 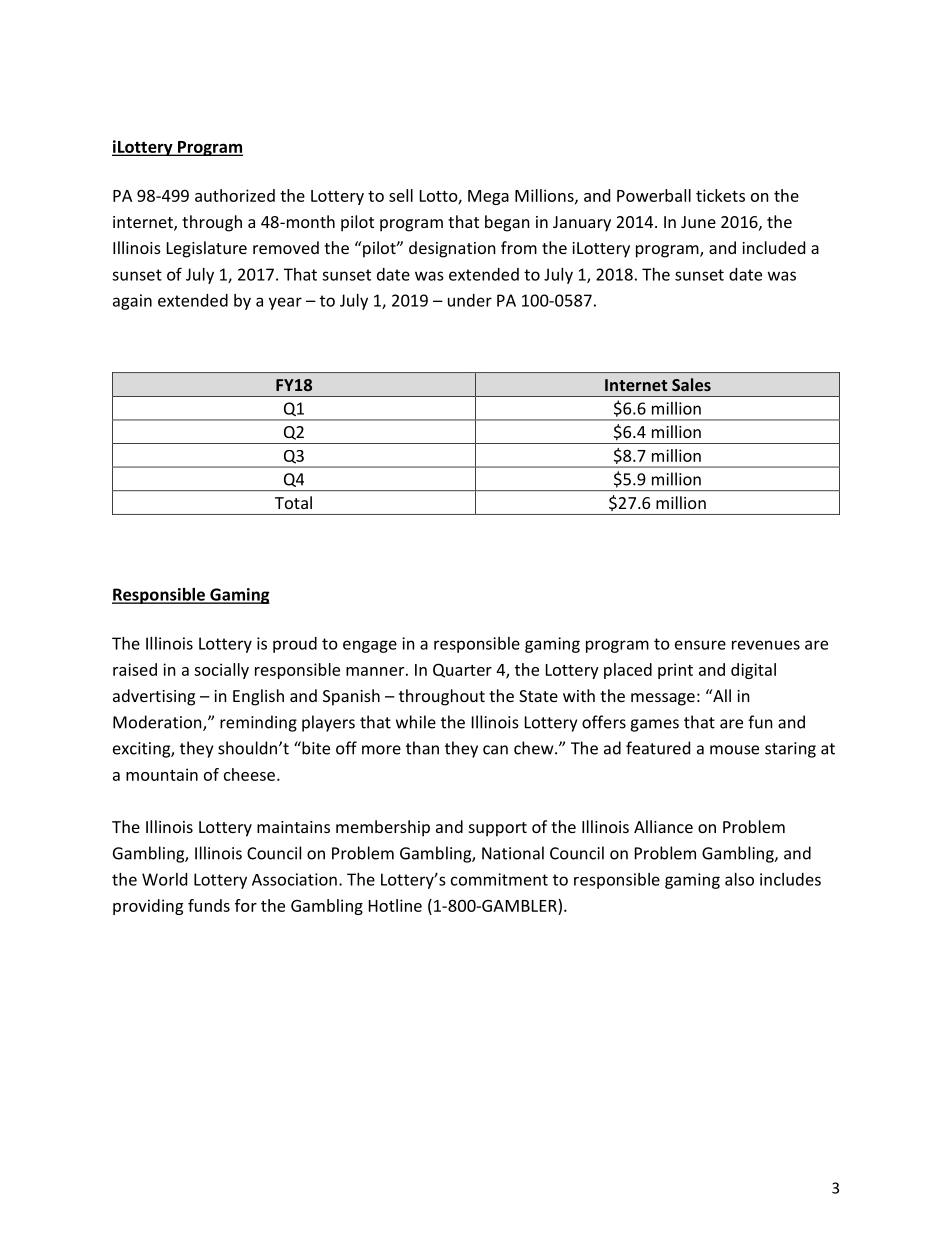 I want to click on ensure, so click(x=700, y=645).
